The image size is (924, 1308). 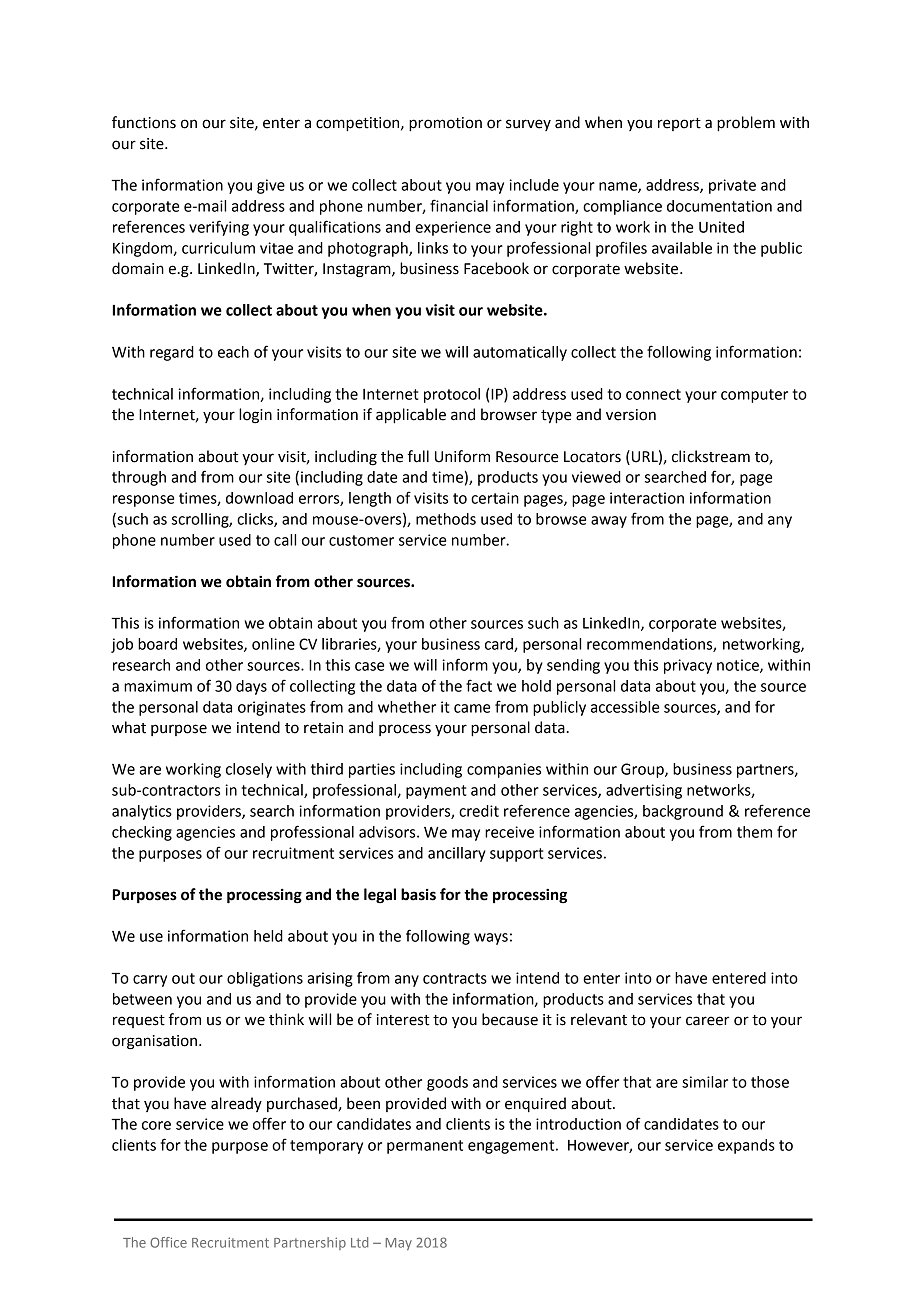 I want to click on regard, so click(x=172, y=353).
